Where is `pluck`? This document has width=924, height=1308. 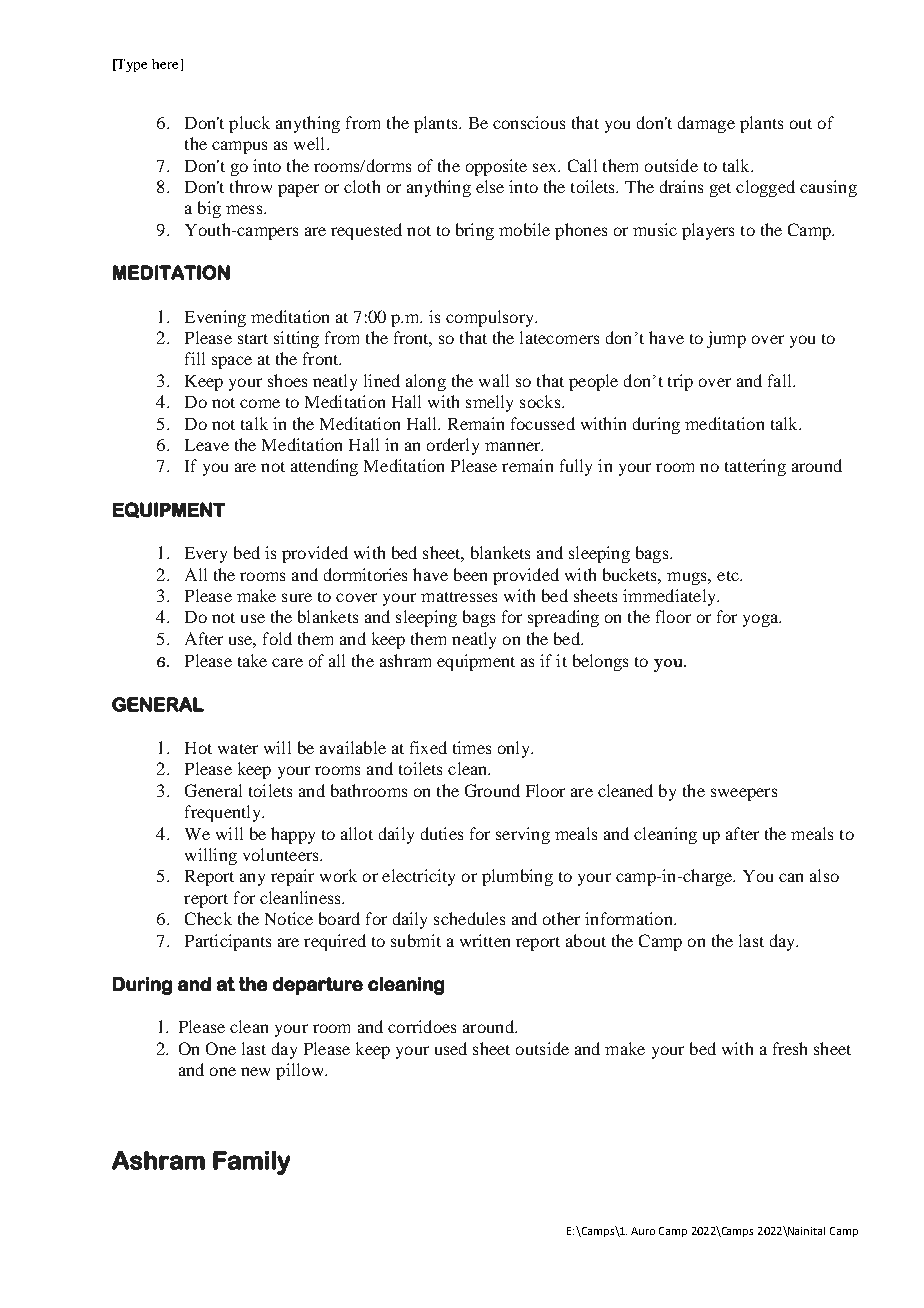 pluck is located at coordinates (249, 124).
